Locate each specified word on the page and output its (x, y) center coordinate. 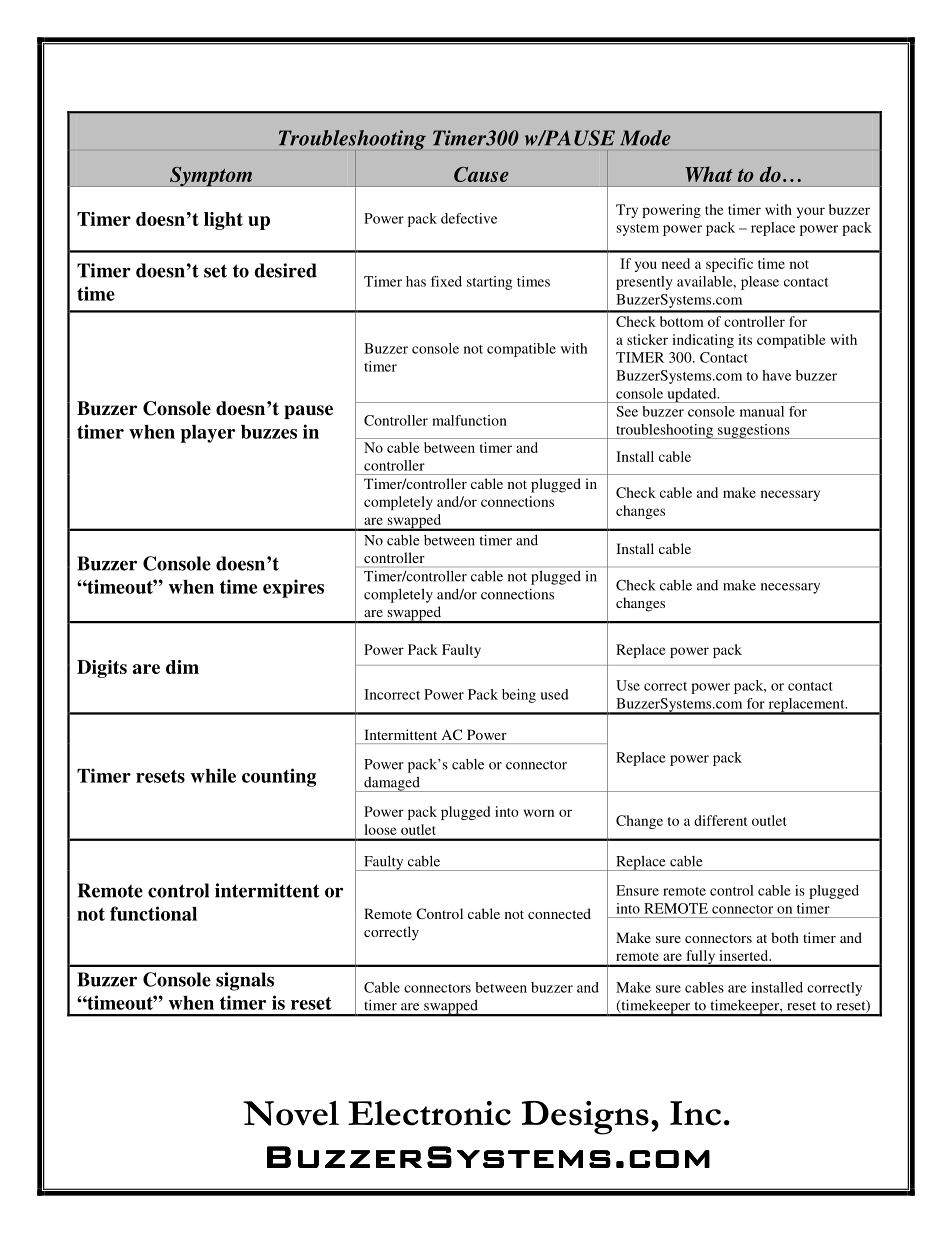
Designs (585, 1118)
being (519, 696)
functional (153, 913)
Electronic (429, 1113)
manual (762, 411)
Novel (291, 1113)
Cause (481, 174)
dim (182, 667)
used (555, 694)
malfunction (469, 420)
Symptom (211, 176)
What (709, 174)
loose (380, 829)
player (207, 434)
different (720, 820)
